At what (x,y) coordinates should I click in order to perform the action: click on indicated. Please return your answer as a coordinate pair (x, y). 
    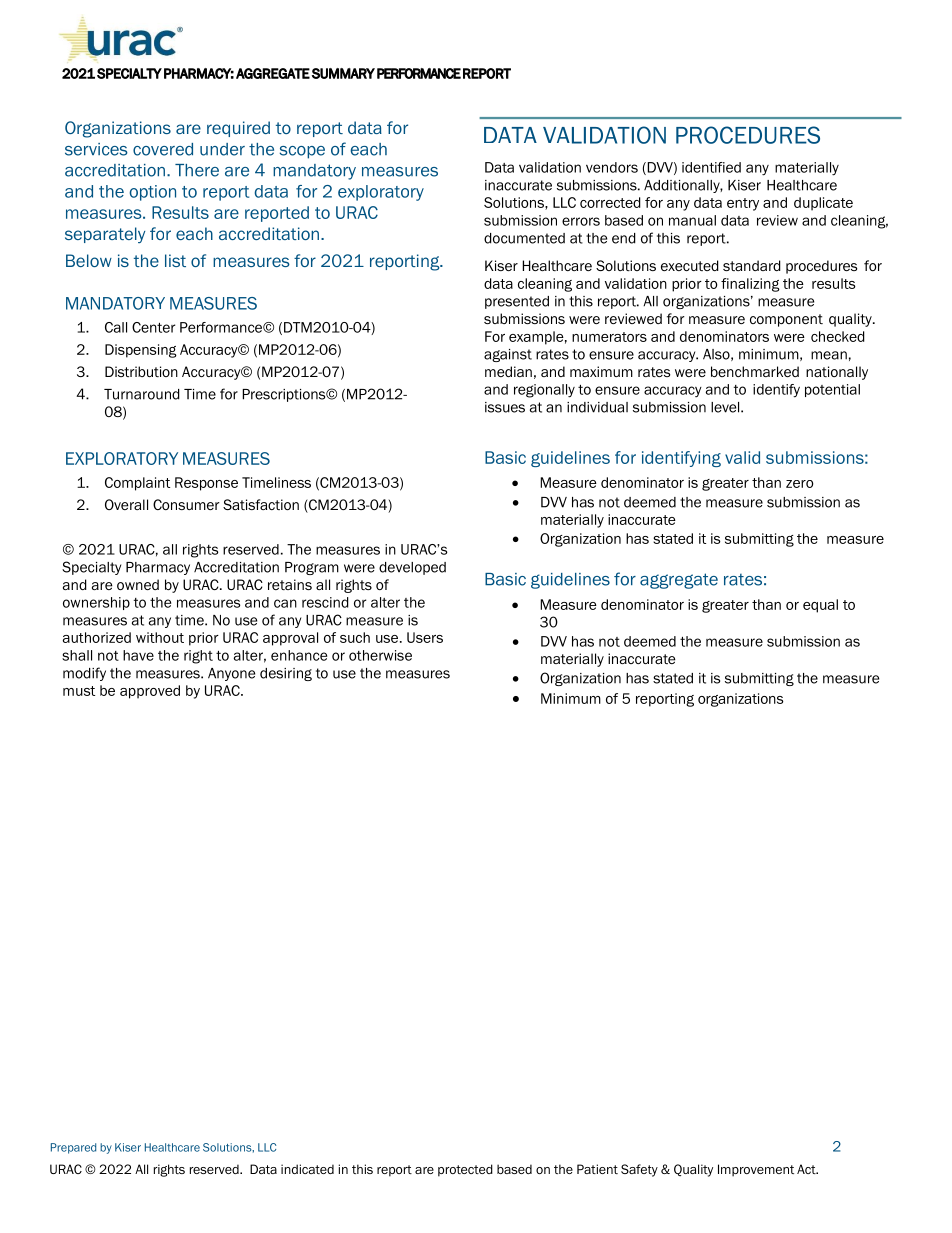
    Looking at the image, I should click on (307, 1169).
